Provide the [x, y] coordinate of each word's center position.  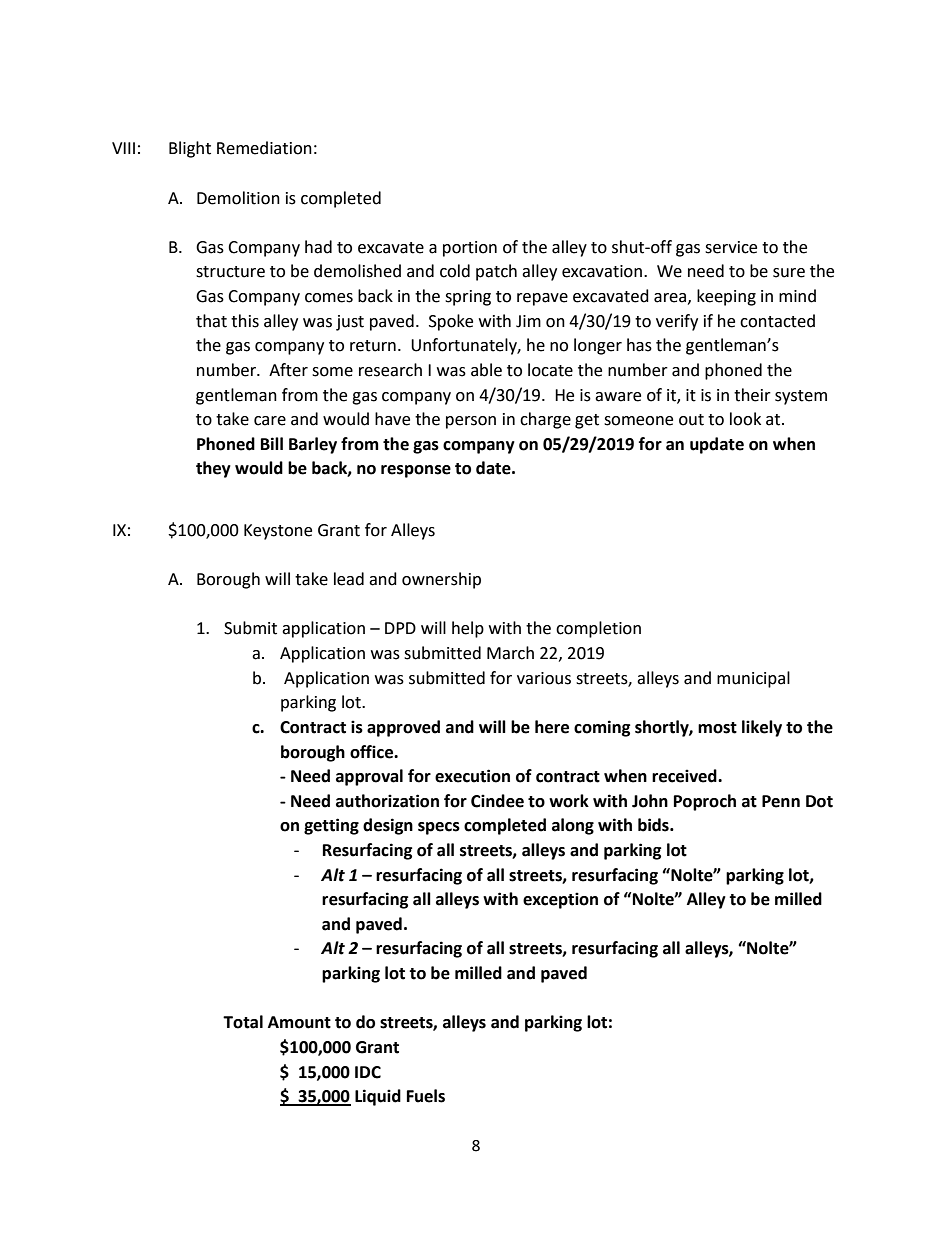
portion [470, 249]
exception [560, 900]
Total [243, 1022]
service [731, 247]
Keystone [278, 532]
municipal [753, 679]
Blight [190, 149]
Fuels [426, 1096]
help [468, 629]
